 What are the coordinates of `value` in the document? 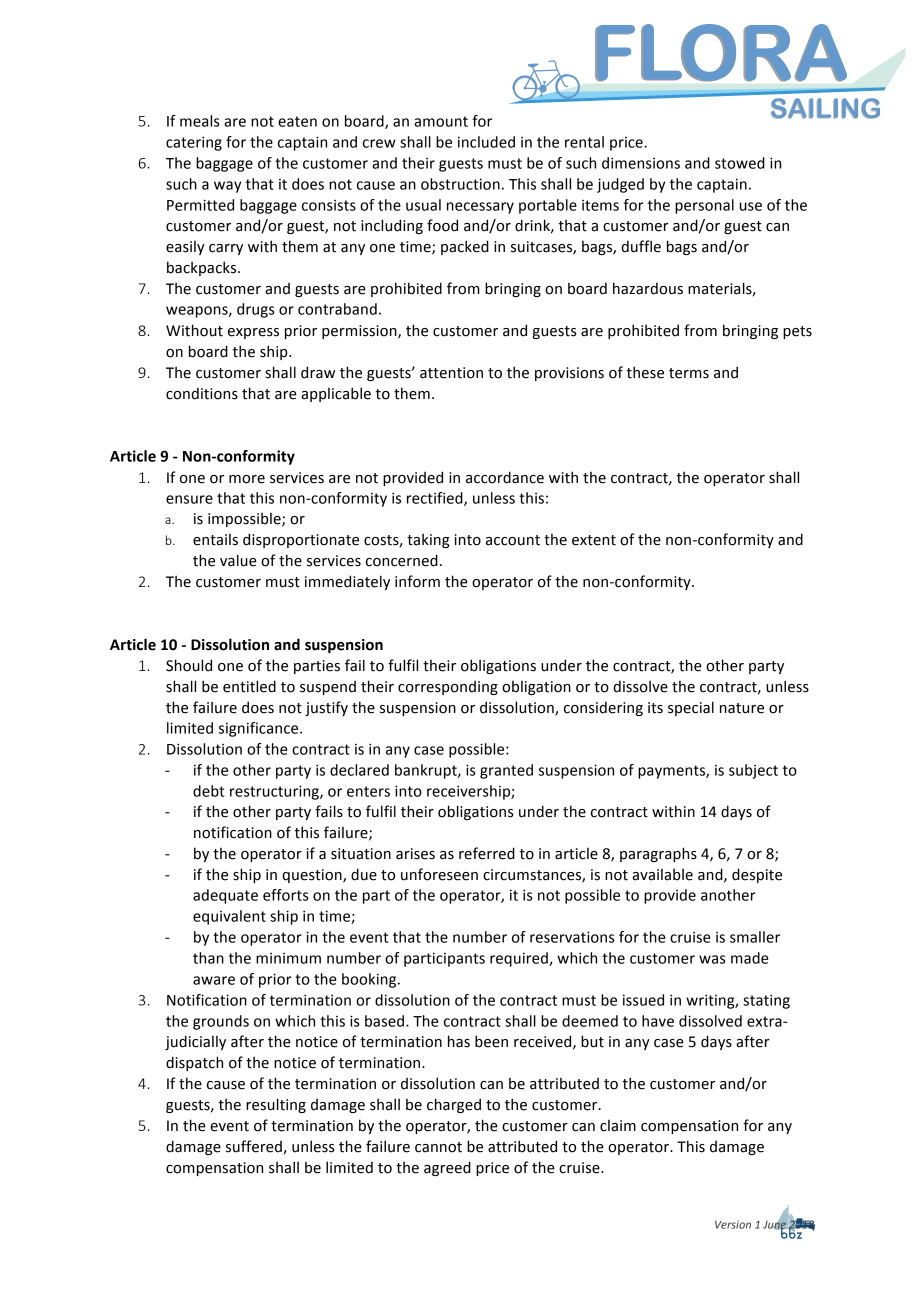 It's located at (238, 560).
